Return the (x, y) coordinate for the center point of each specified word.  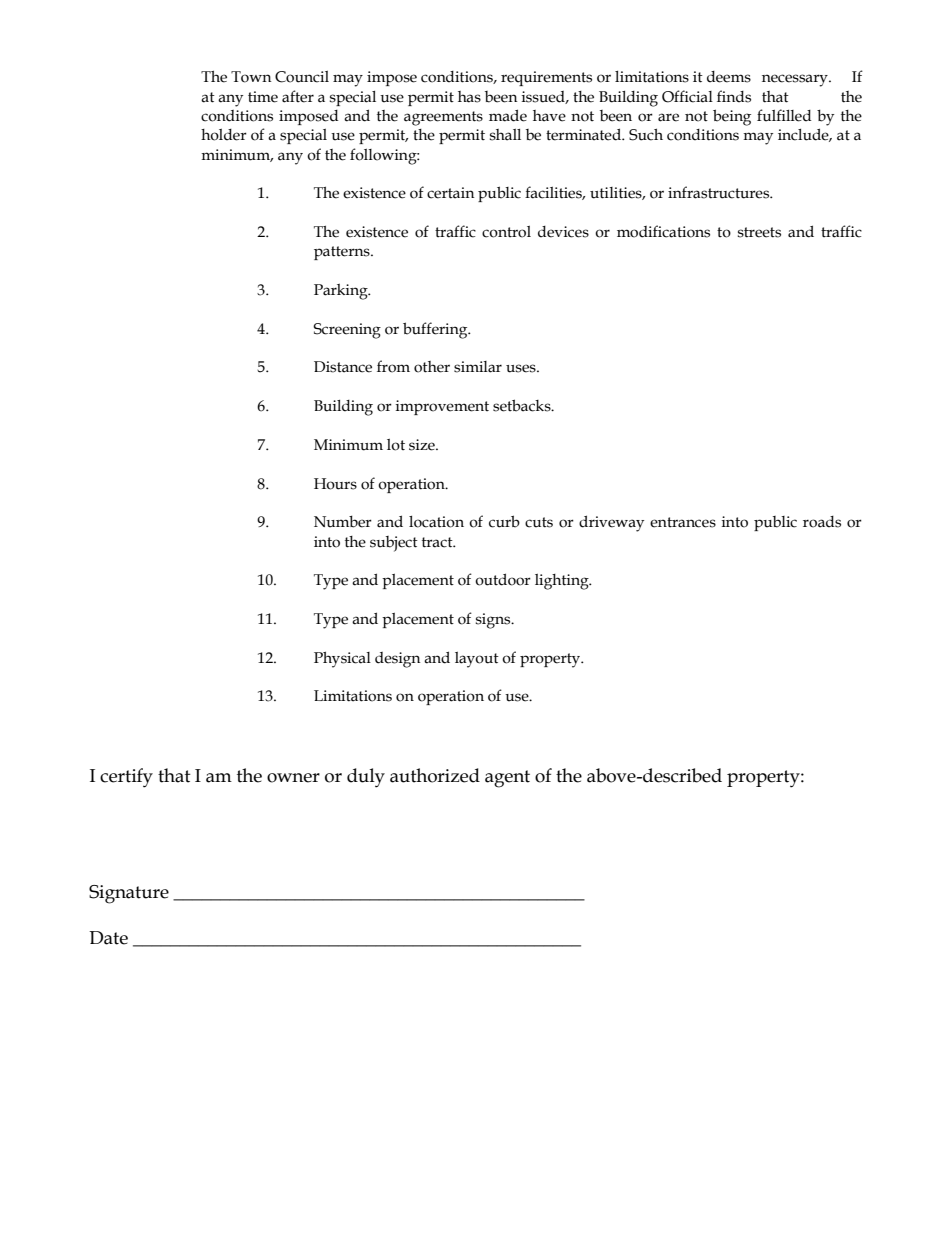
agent (507, 779)
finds (734, 96)
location (436, 522)
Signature (129, 894)
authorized (435, 775)
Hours (335, 484)
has (469, 97)
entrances (683, 522)
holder (224, 135)
